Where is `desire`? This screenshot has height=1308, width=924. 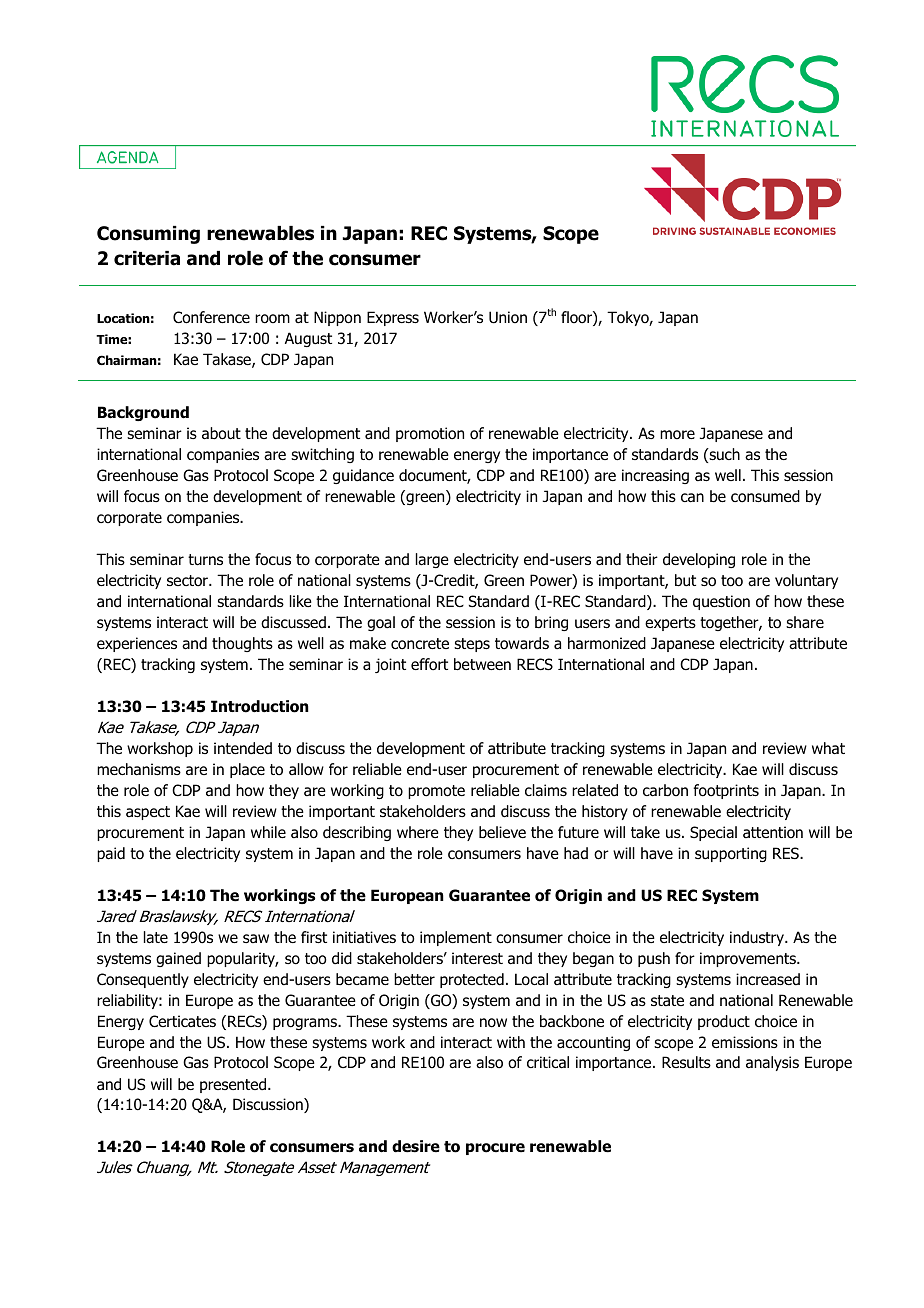
desire is located at coordinates (416, 1146).
